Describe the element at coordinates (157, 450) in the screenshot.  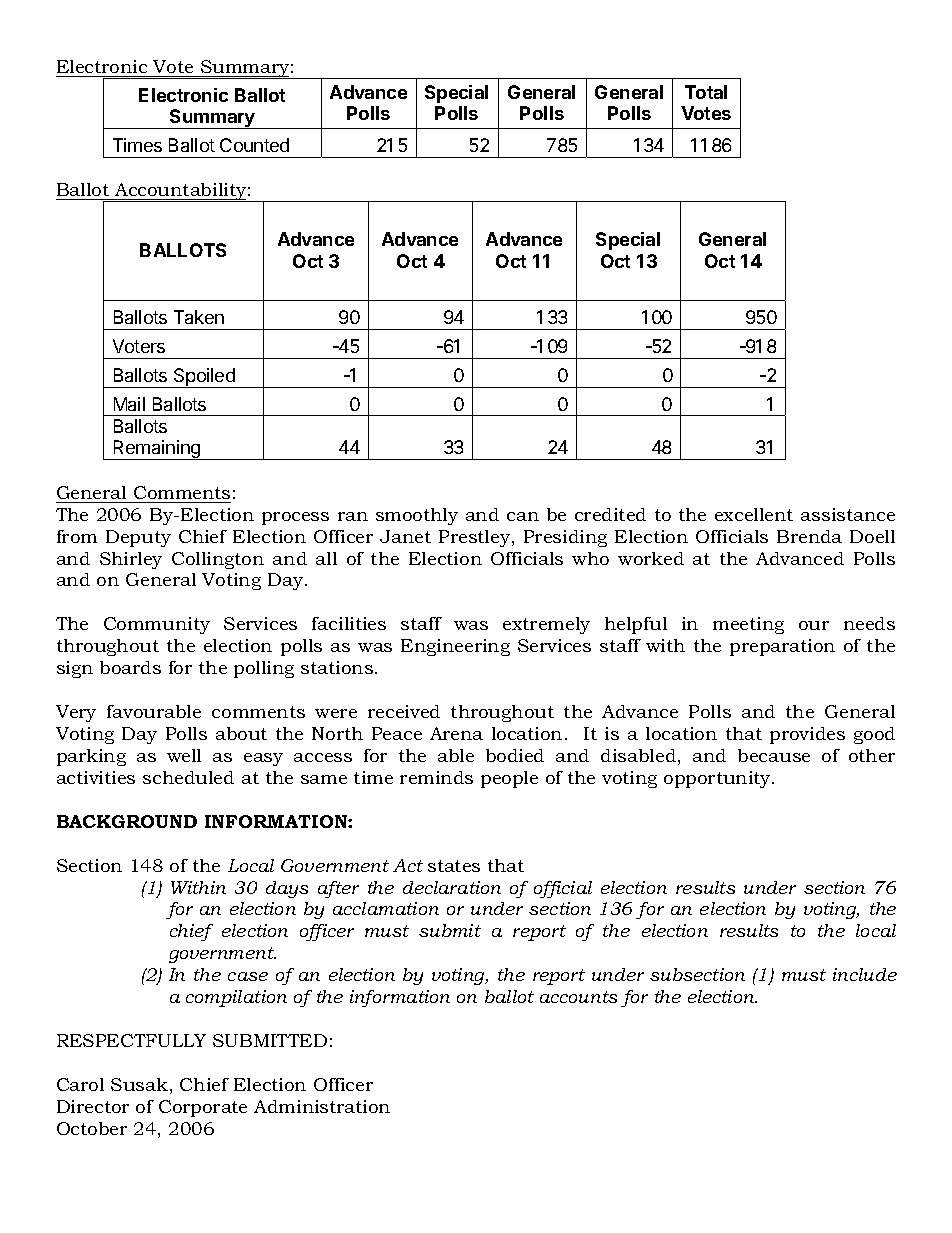
I see `Remaining` at that location.
